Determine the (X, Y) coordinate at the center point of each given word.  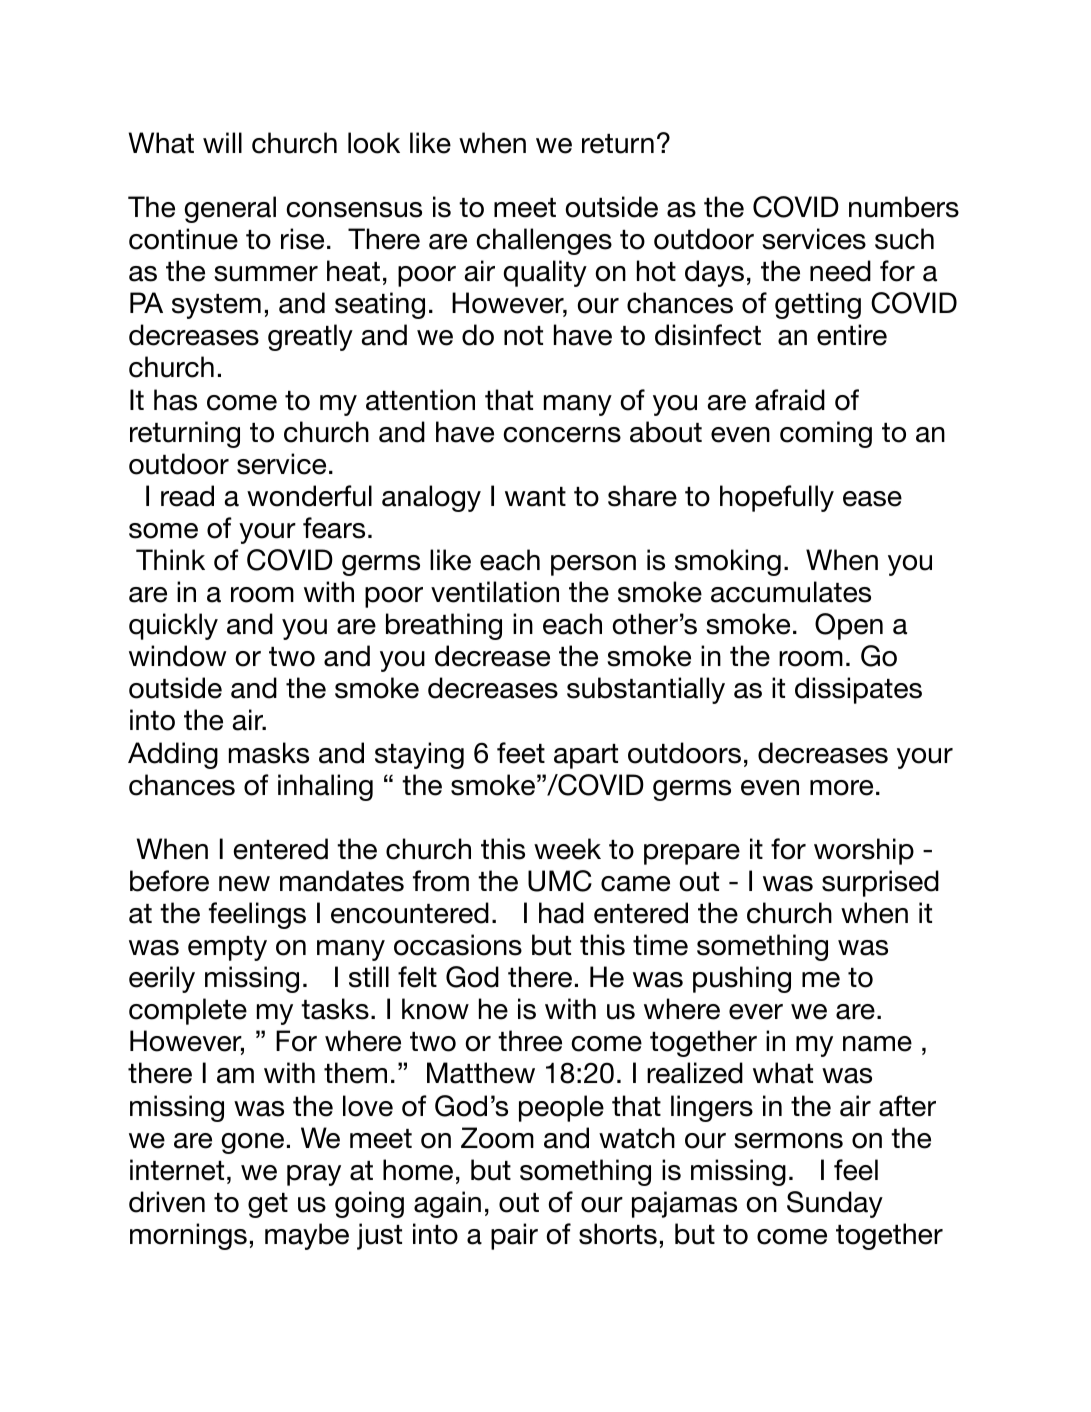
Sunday (835, 1204)
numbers (904, 207)
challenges (544, 241)
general (230, 209)
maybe (307, 1236)
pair (514, 1236)
